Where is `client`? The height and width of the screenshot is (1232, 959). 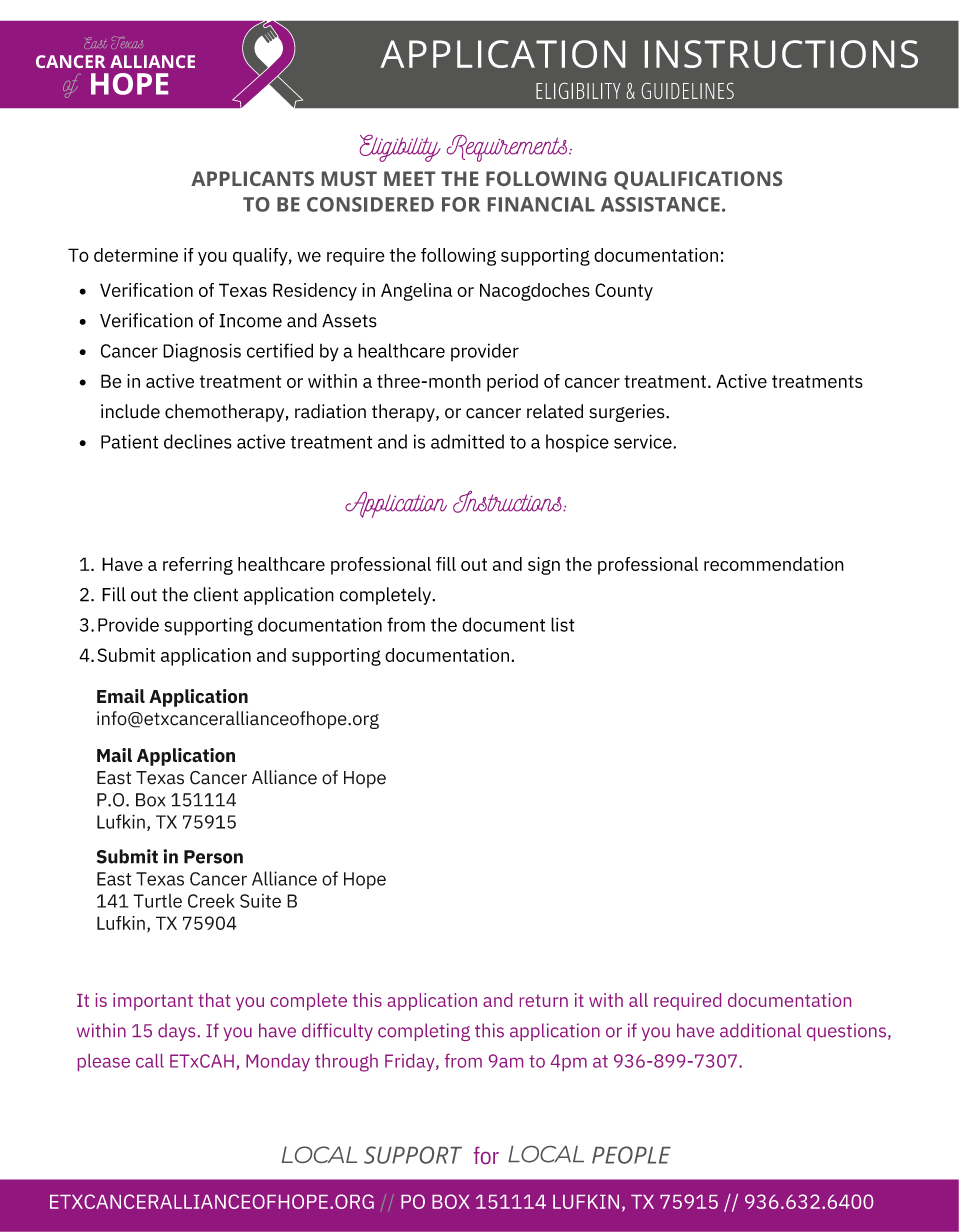 client is located at coordinates (216, 594).
